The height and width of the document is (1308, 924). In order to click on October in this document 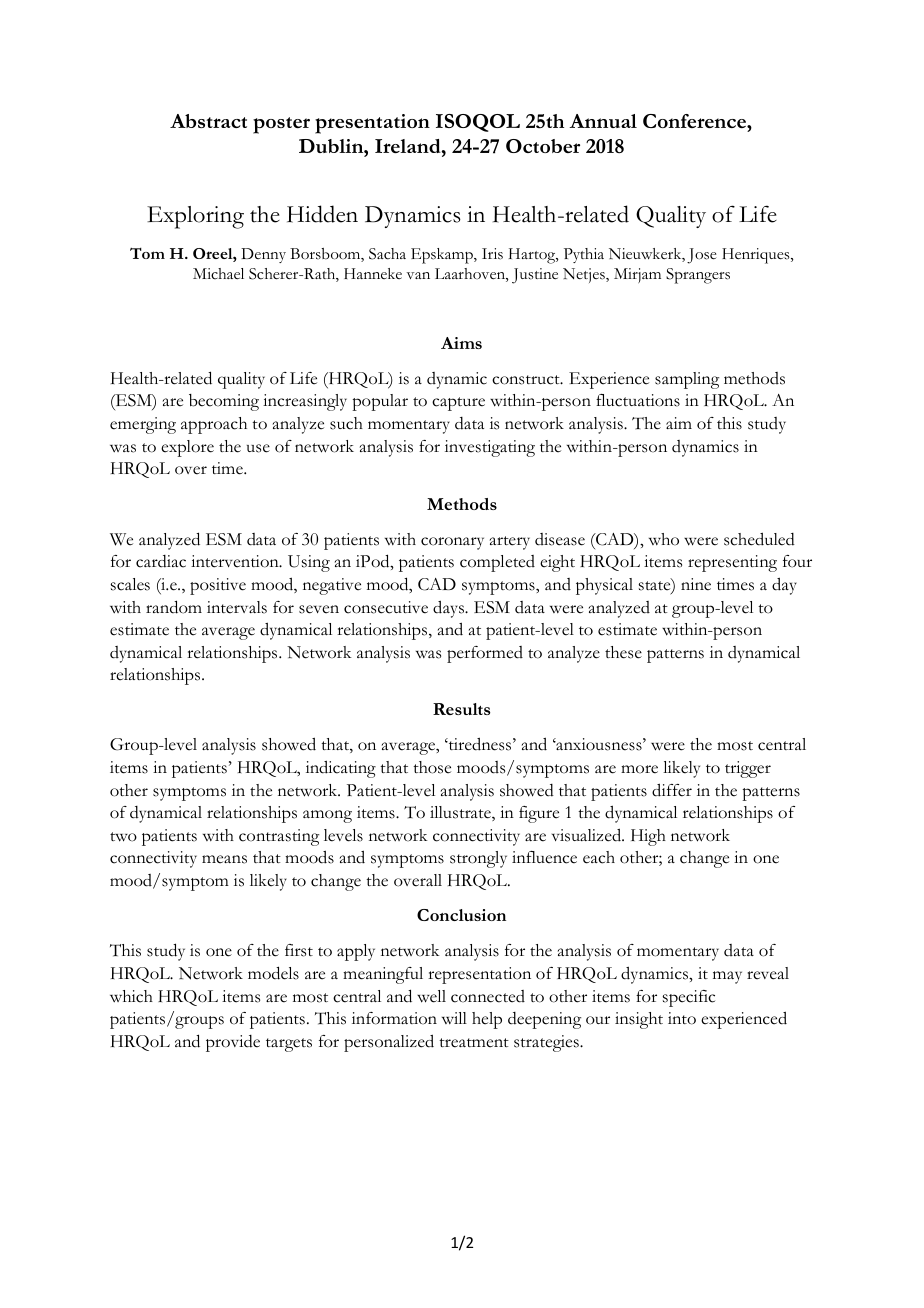, I will do `click(543, 146)`.
